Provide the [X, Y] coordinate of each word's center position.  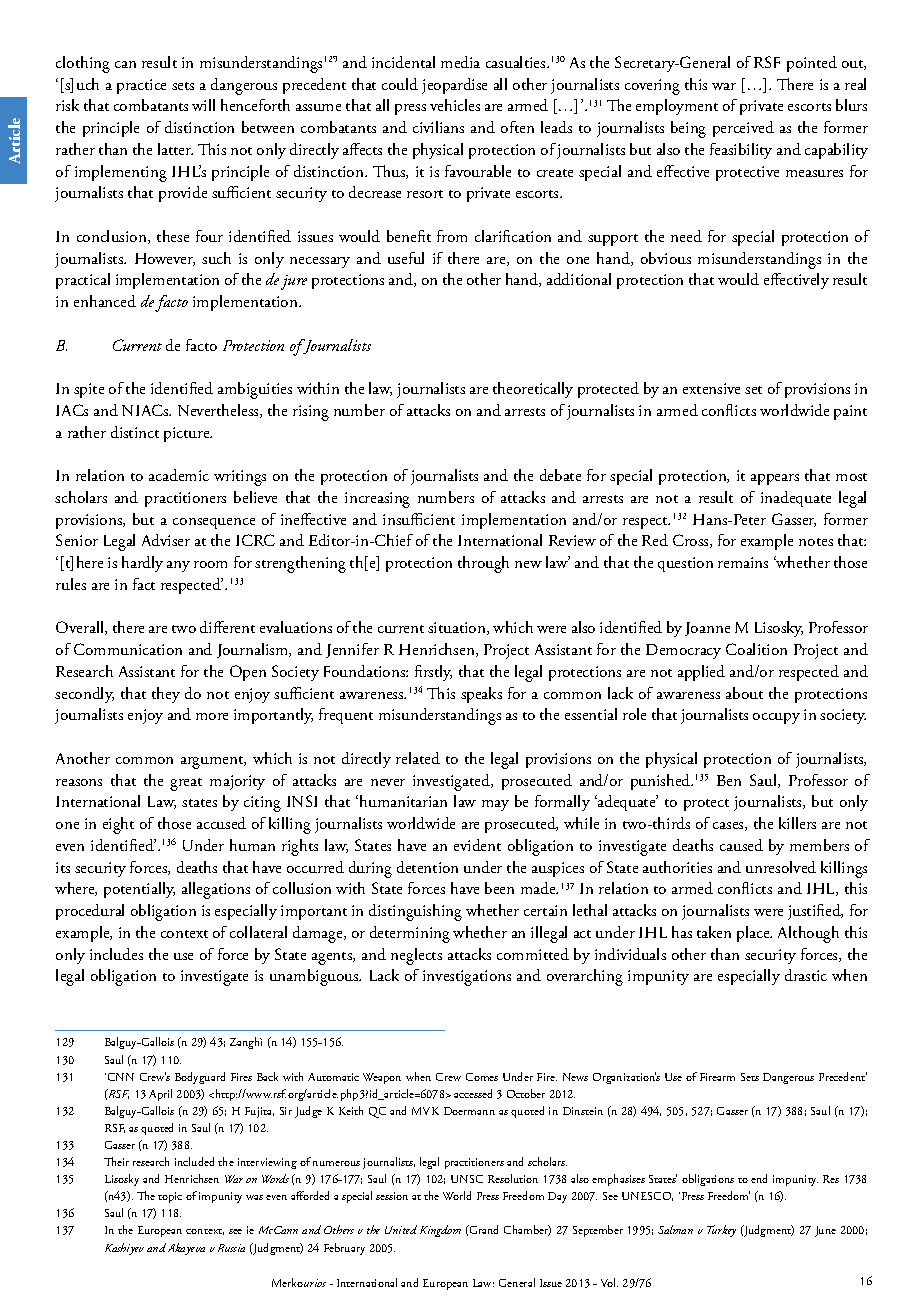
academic [179, 475]
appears [775, 479]
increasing [377, 500]
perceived [743, 129]
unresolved [781, 867]
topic [170, 1197]
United [401, 1229]
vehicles [455, 105]
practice [141, 86]
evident [477, 845]
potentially [139, 890]
